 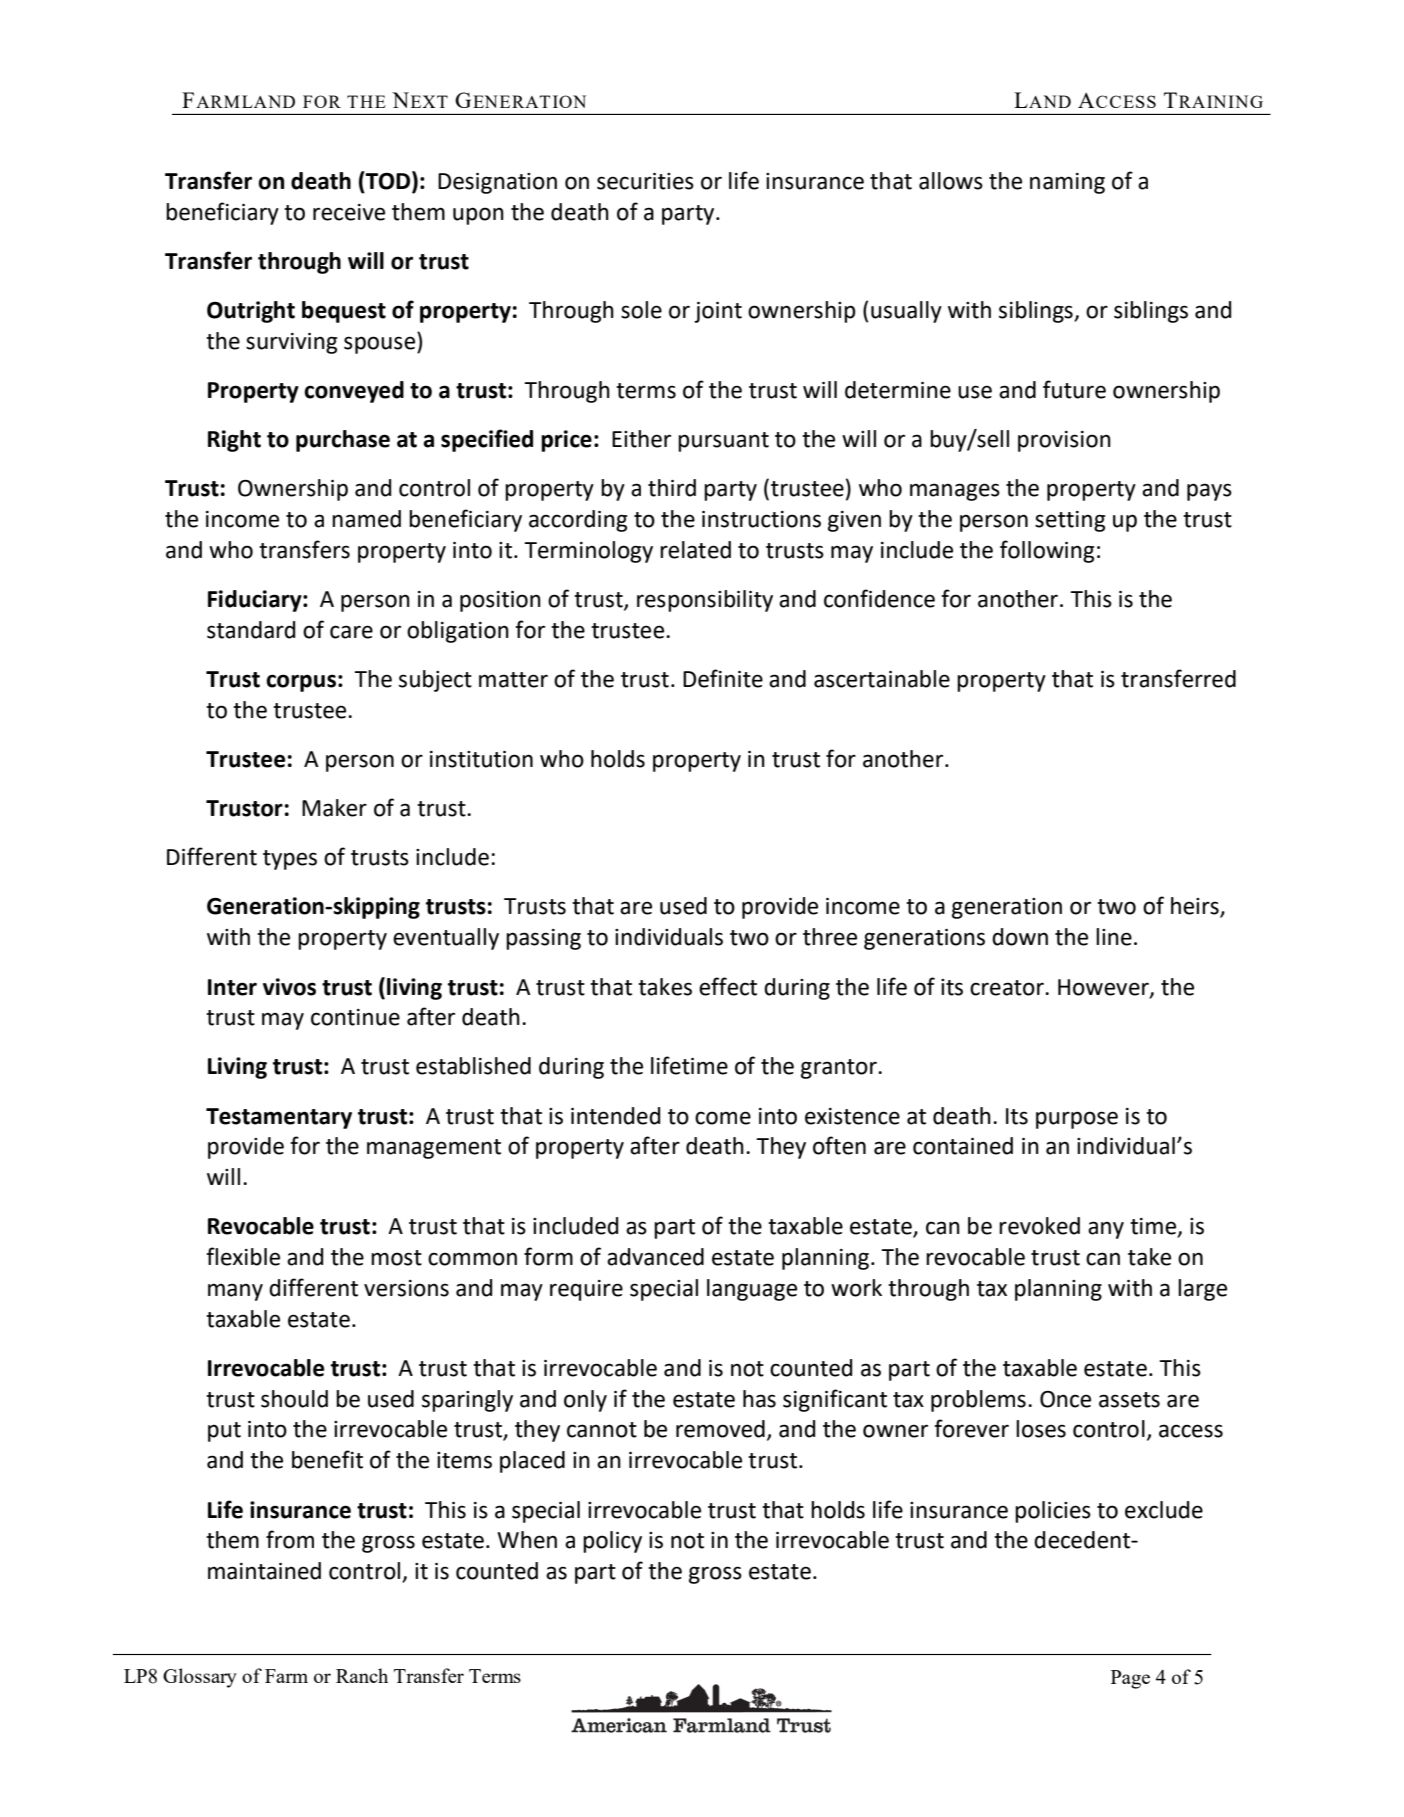 I want to click on Definite, so click(x=723, y=678).
